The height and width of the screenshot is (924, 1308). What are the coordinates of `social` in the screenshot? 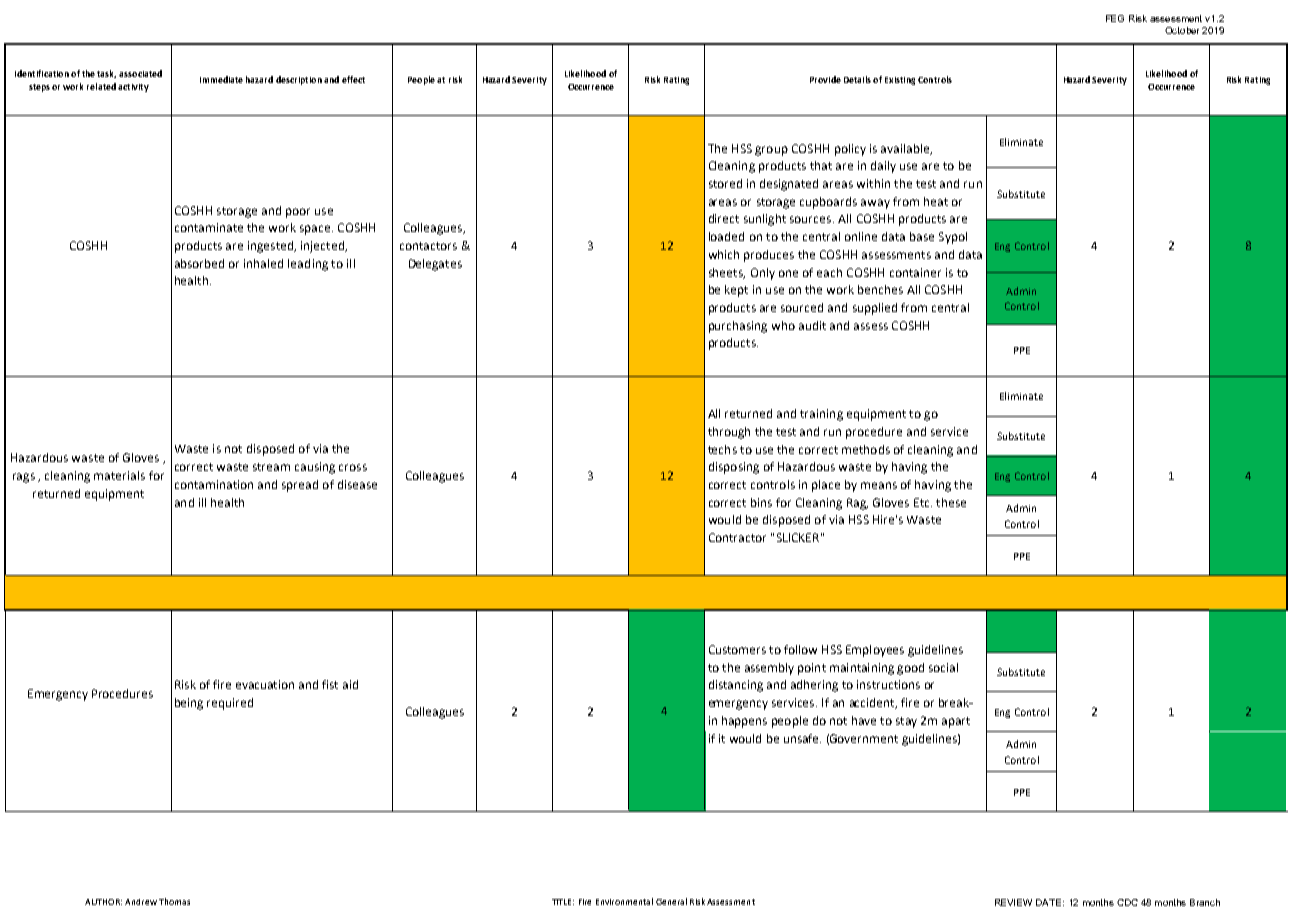 It's located at (943, 667).
